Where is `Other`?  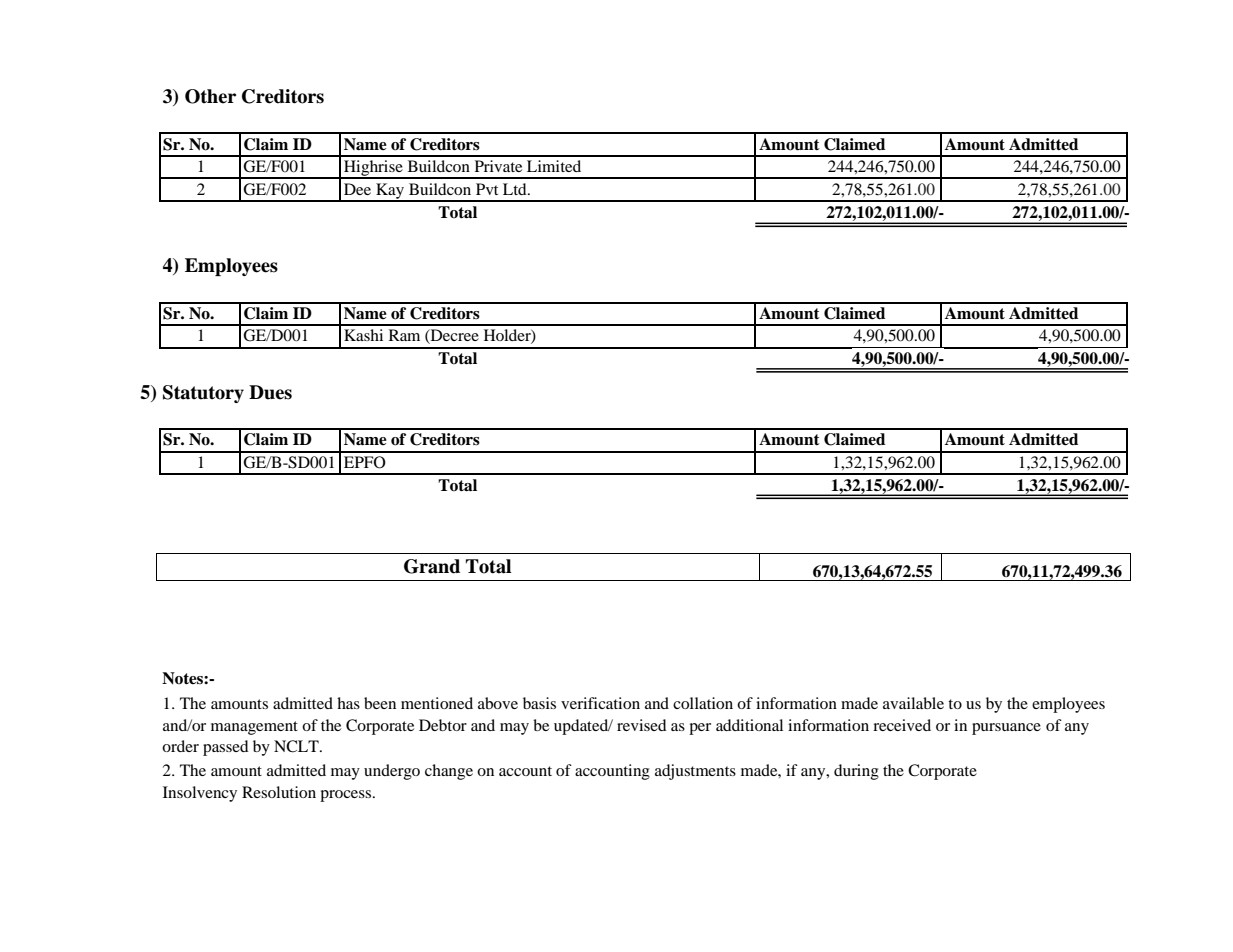 Other is located at coordinates (210, 96).
